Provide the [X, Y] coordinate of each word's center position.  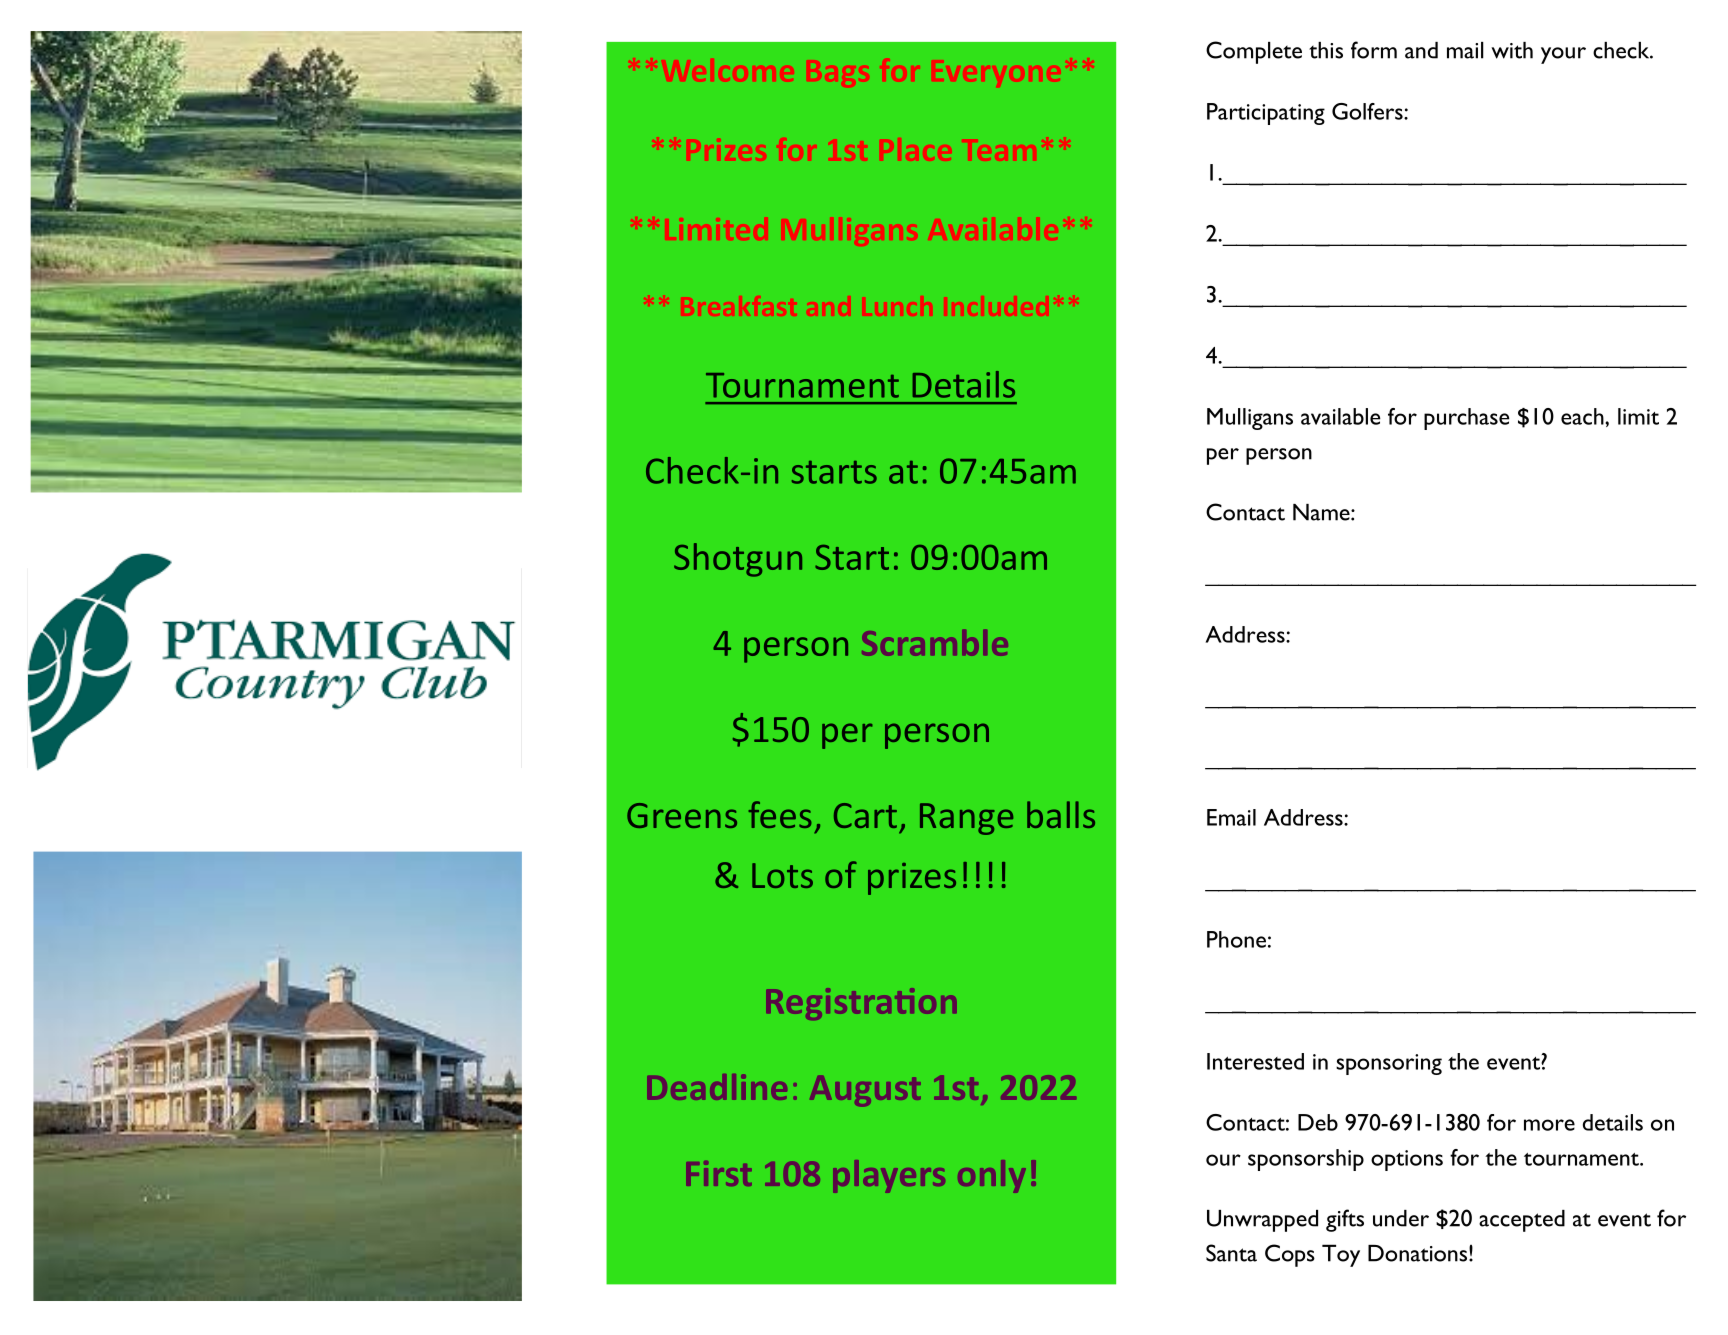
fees [780, 814]
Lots [782, 875]
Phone [1236, 939]
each [1583, 416]
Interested [1255, 1061]
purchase [1467, 419]
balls [1061, 814]
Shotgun [738, 560]
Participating [1266, 114]
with [1512, 50]
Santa [1231, 1253]
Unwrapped [1262, 1221]
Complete [1254, 52]
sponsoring [1389, 1064]
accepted [1522, 1221]
